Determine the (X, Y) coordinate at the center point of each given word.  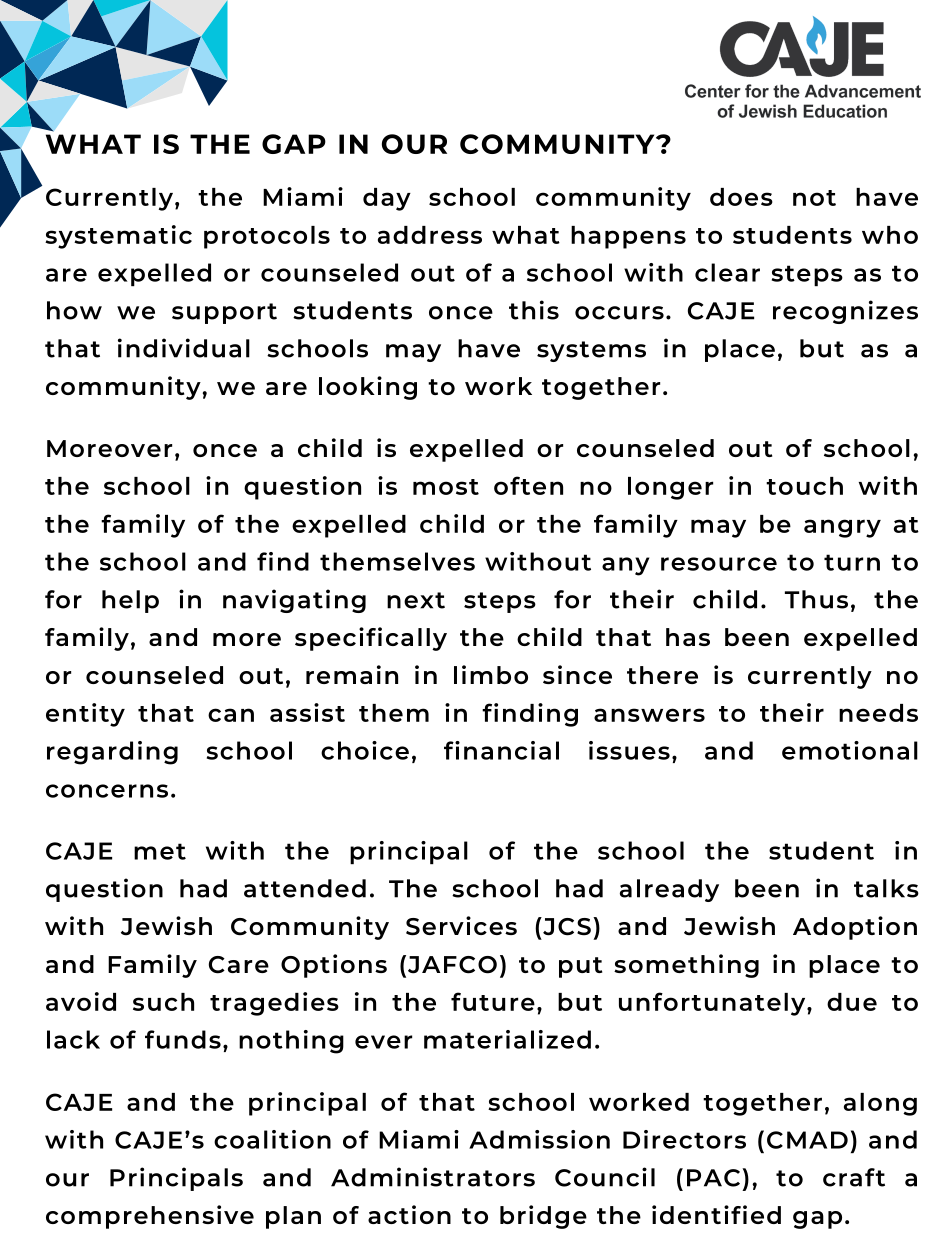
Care (239, 965)
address (430, 235)
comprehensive (150, 1217)
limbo (491, 674)
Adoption (855, 928)
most (446, 487)
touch (804, 486)
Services (461, 926)
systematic (118, 237)
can (231, 715)
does (741, 197)
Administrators (433, 1177)
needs (878, 713)
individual (184, 348)
